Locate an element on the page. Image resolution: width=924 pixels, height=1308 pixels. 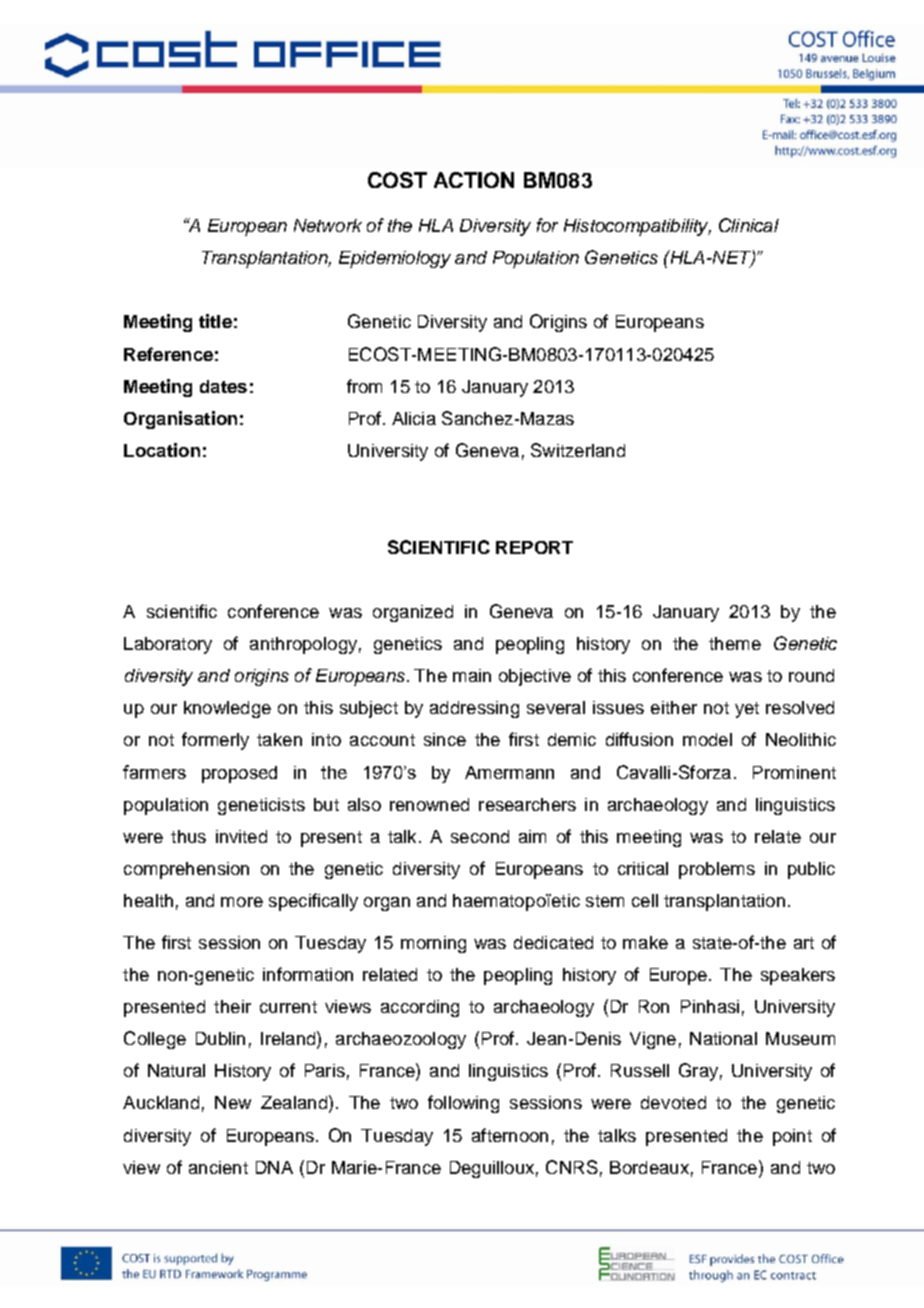
ACTION is located at coordinates (474, 180).
